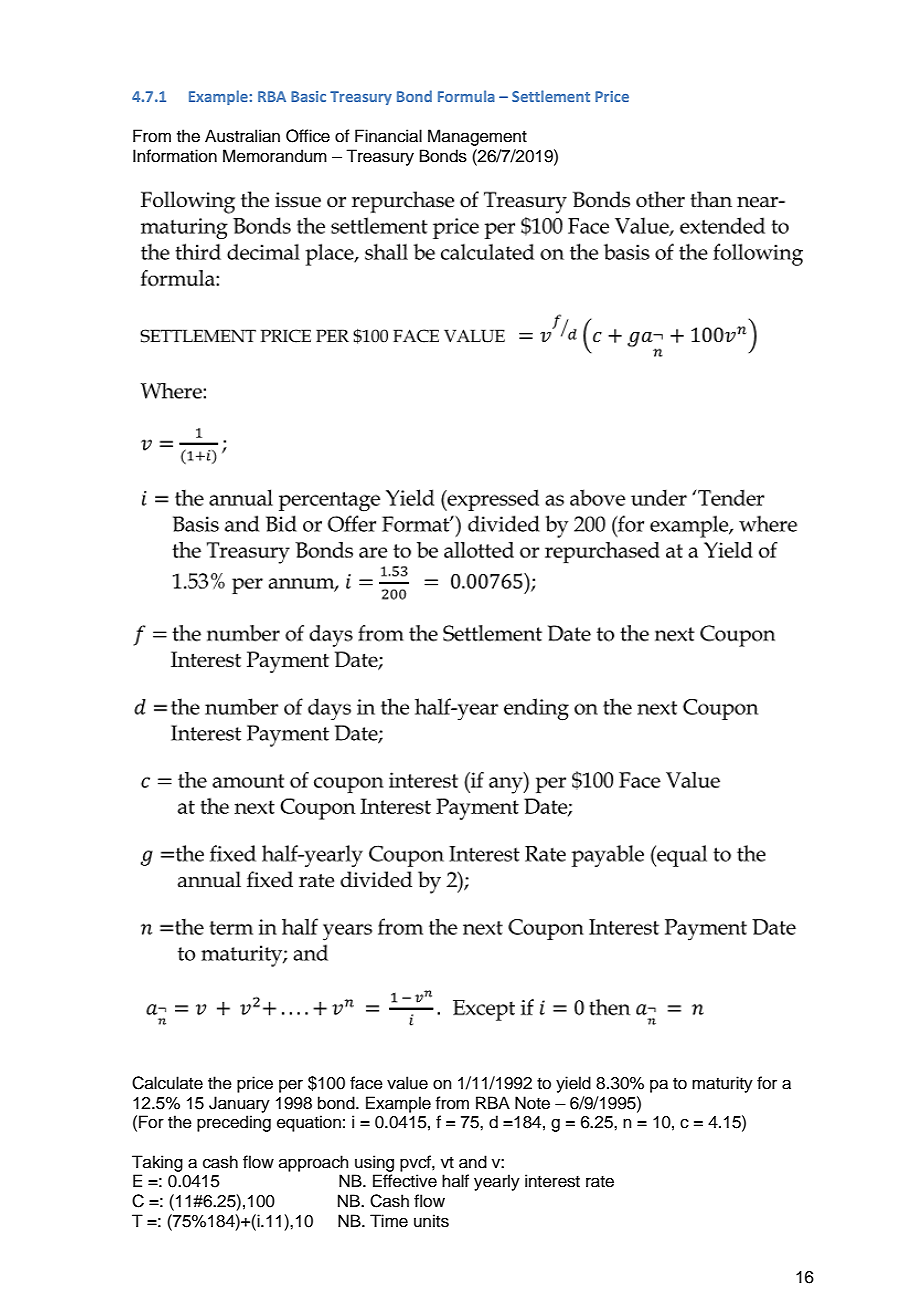 The width and height of the screenshot is (924, 1308). What do you see at coordinates (600, 1182) in the screenshot?
I see `rate` at bounding box center [600, 1182].
